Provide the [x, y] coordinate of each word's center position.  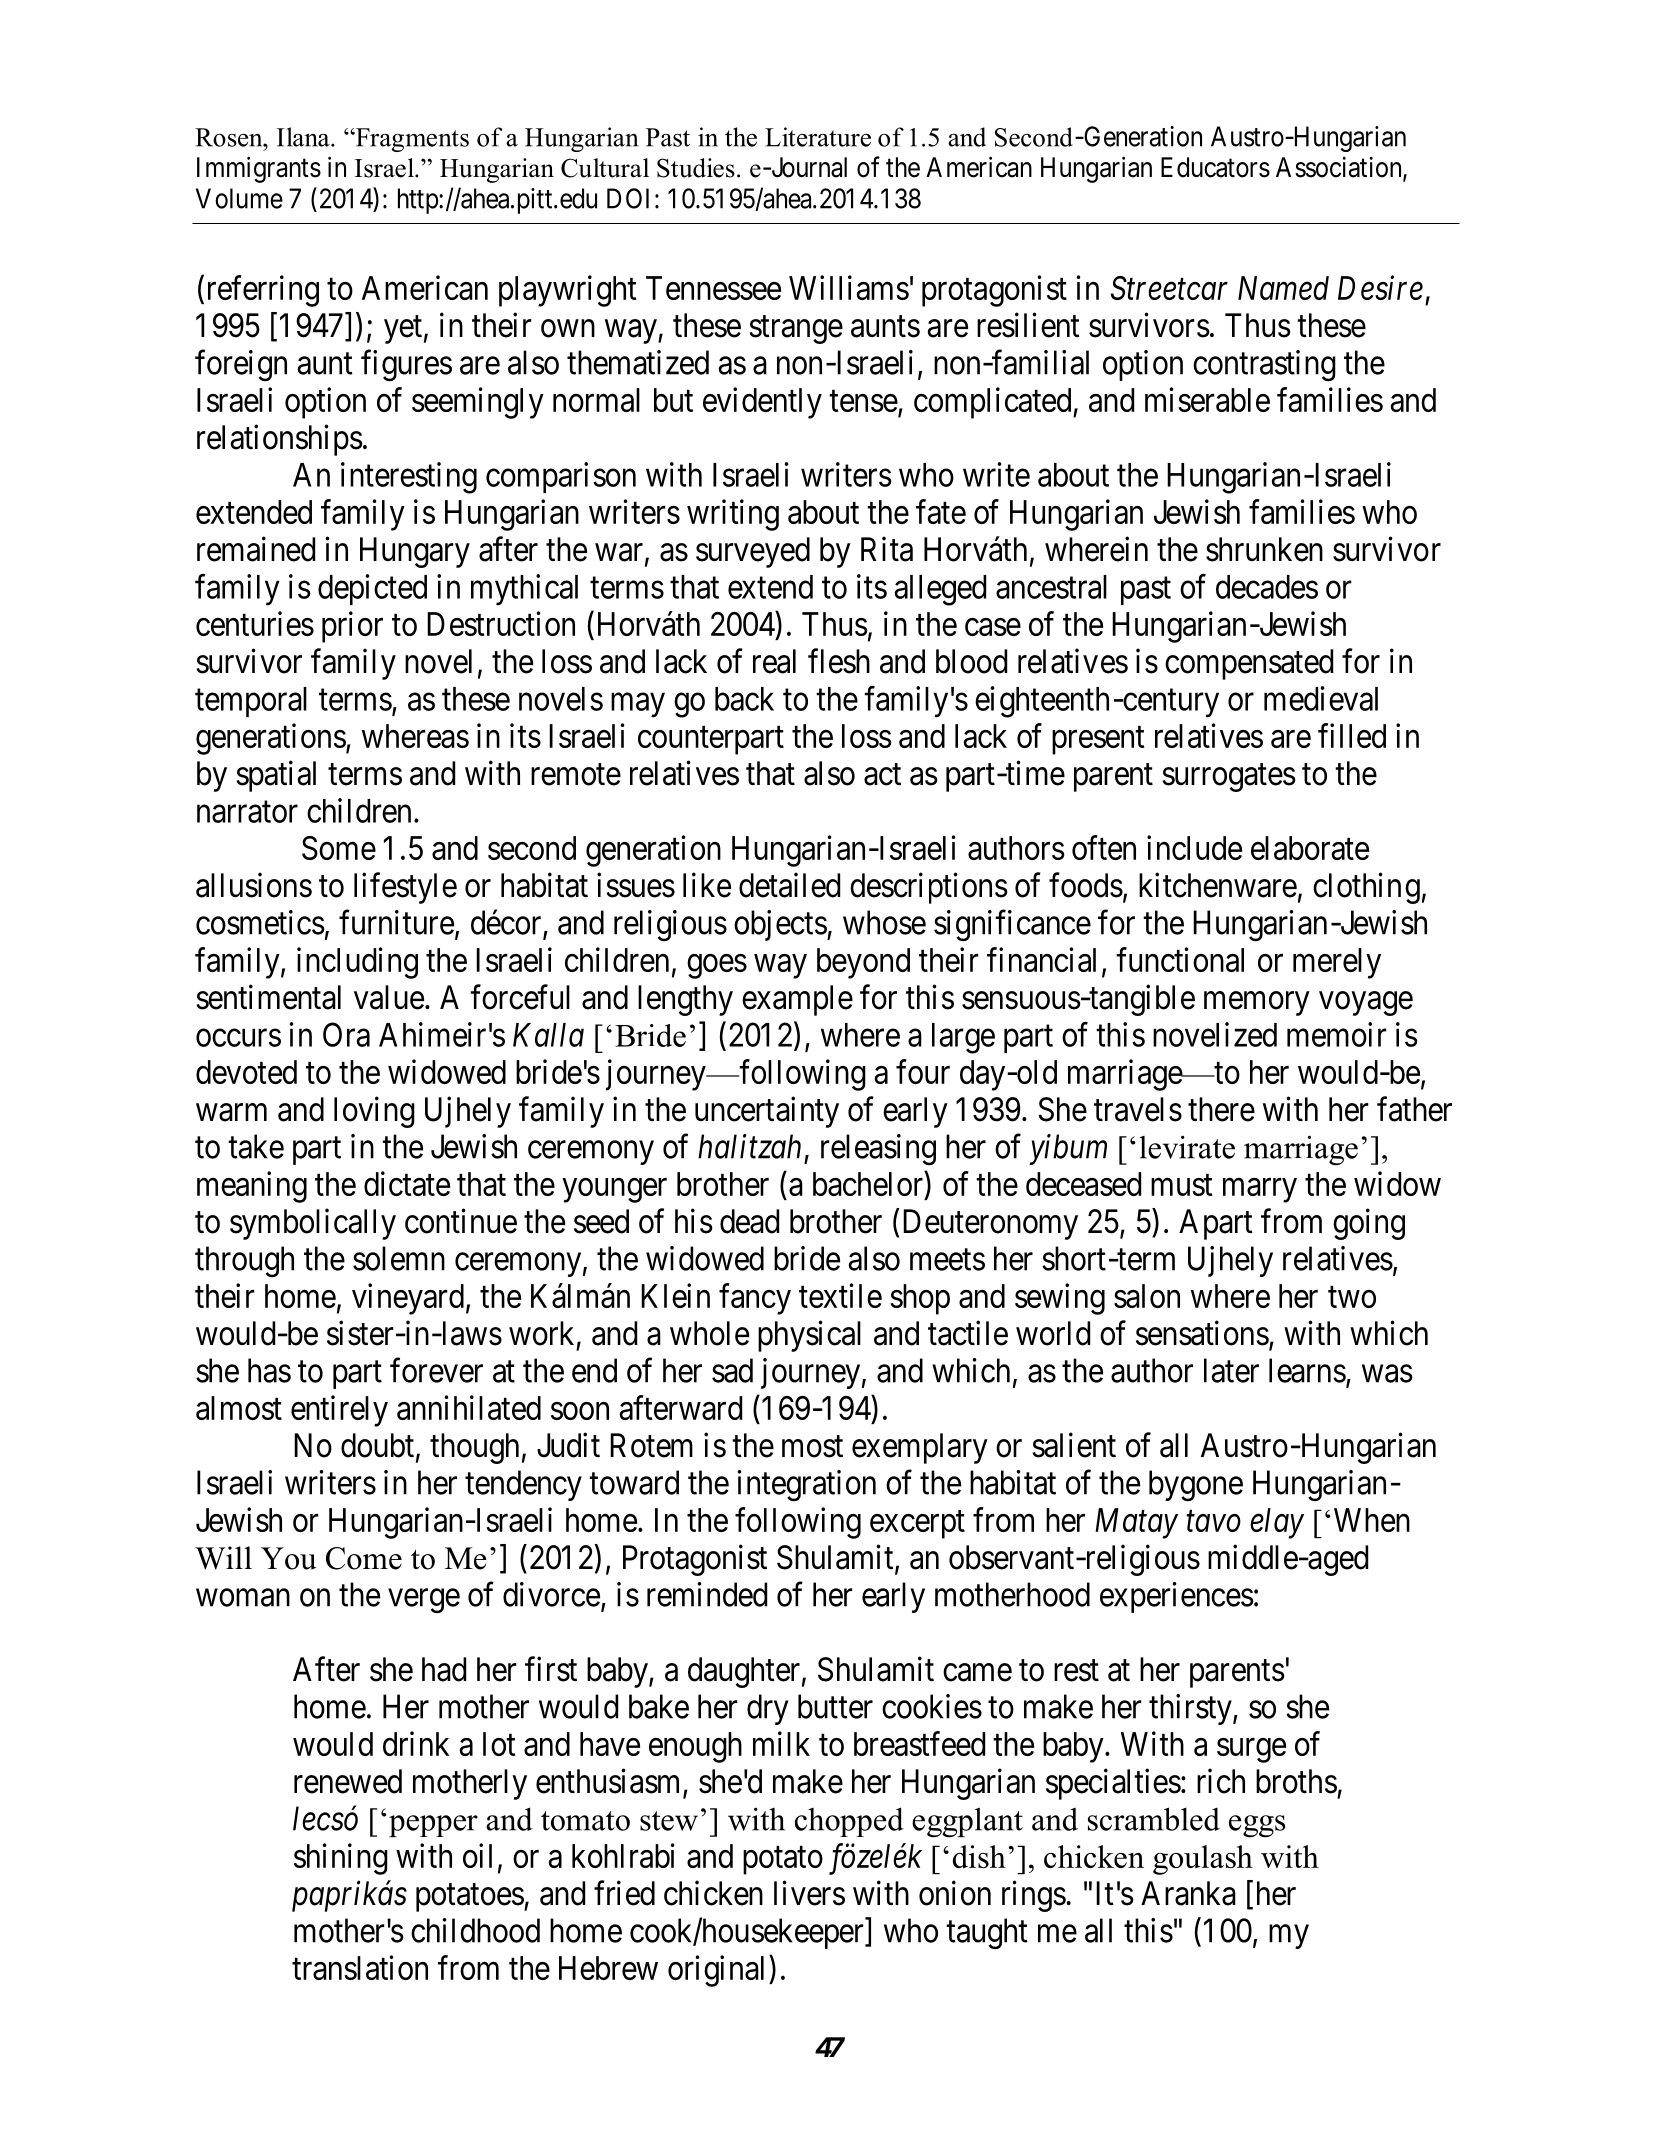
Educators [1215, 167]
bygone [1196, 1486]
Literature [818, 137]
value [389, 997]
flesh [839, 661]
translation [360, 1967]
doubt [377, 1445]
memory [1256, 1004]
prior [352, 627]
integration [806, 1486]
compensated [1249, 664]
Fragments [411, 140]
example [797, 1000]
